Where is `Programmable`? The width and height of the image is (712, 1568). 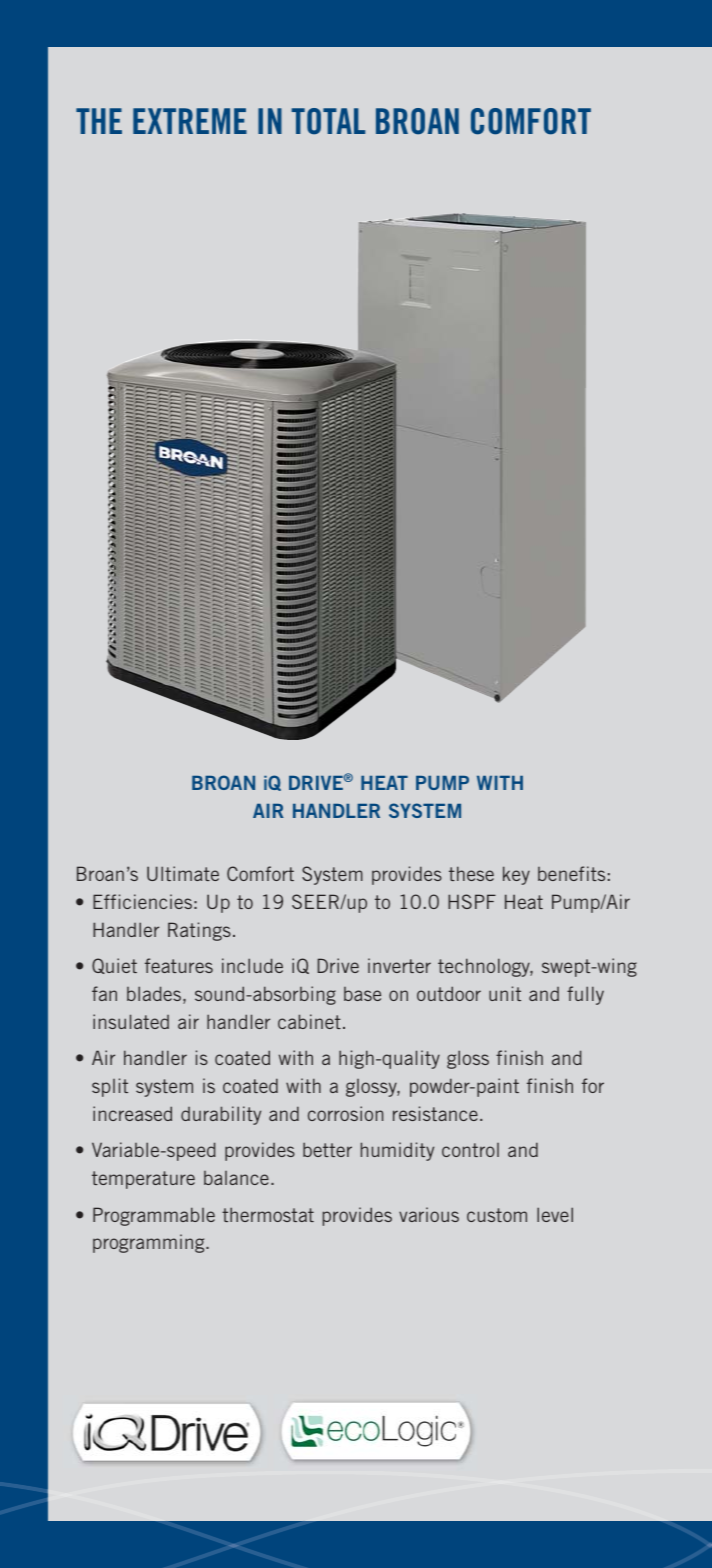
Programmable is located at coordinates (154, 1216).
